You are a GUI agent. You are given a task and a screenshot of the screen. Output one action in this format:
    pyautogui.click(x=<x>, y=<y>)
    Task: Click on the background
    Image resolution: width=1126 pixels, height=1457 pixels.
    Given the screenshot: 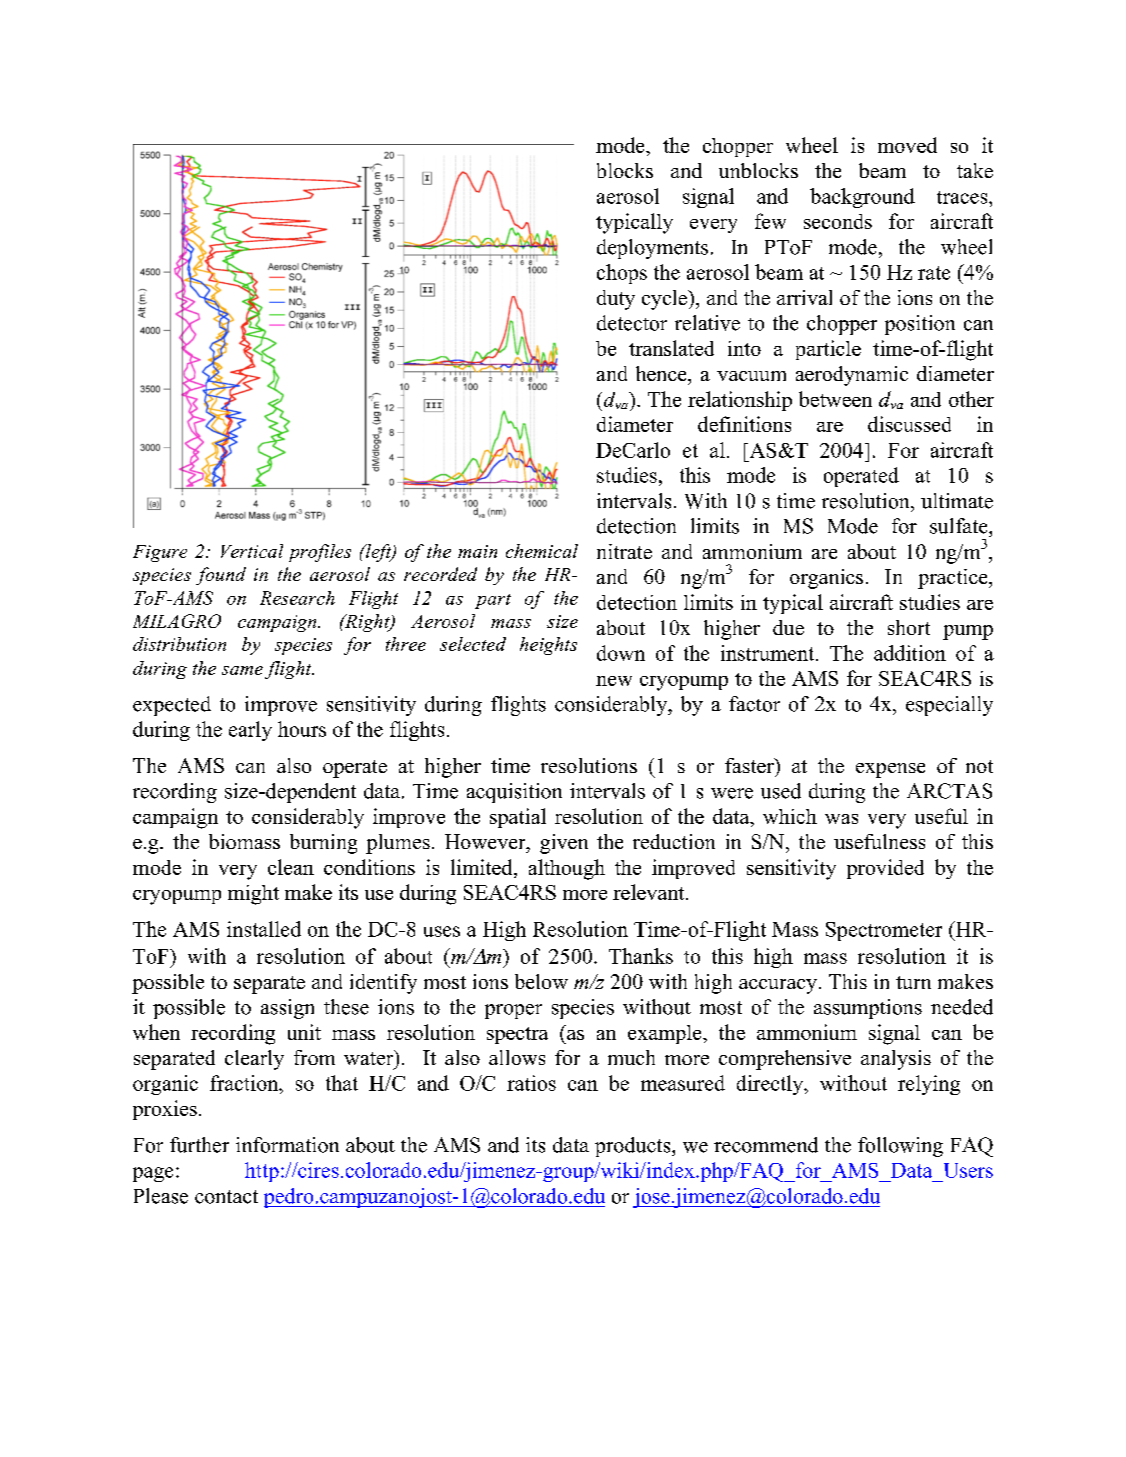 What is the action you would take?
    pyautogui.click(x=862, y=198)
